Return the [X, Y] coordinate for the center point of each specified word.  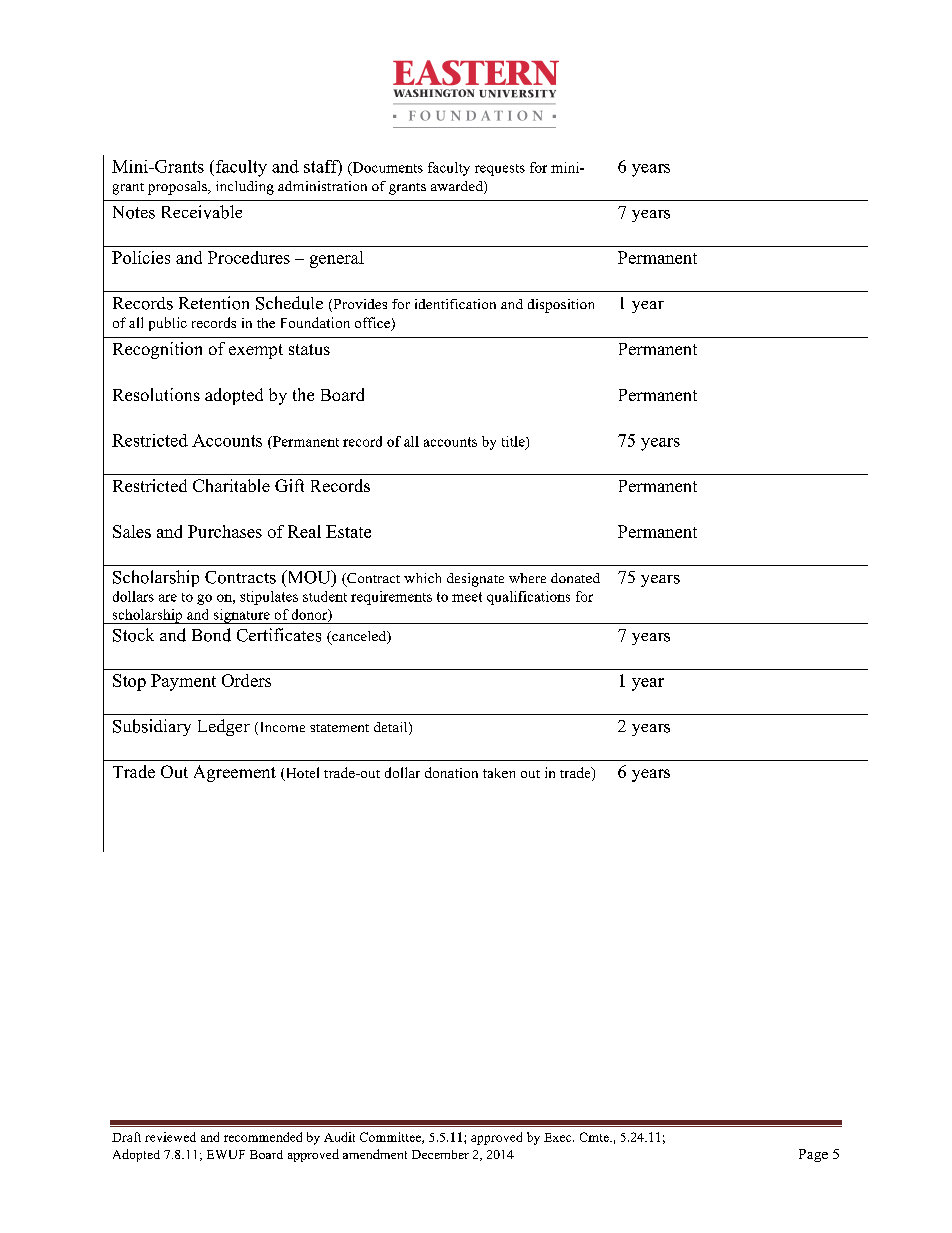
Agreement [235, 773]
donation [451, 772]
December [440, 1154]
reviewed [170, 1137]
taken [499, 773]
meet [467, 597]
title [514, 442]
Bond [211, 635]
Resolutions [156, 394]
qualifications [528, 598]
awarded [458, 187]
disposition [561, 306]
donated [575, 578]
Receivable [202, 212]
